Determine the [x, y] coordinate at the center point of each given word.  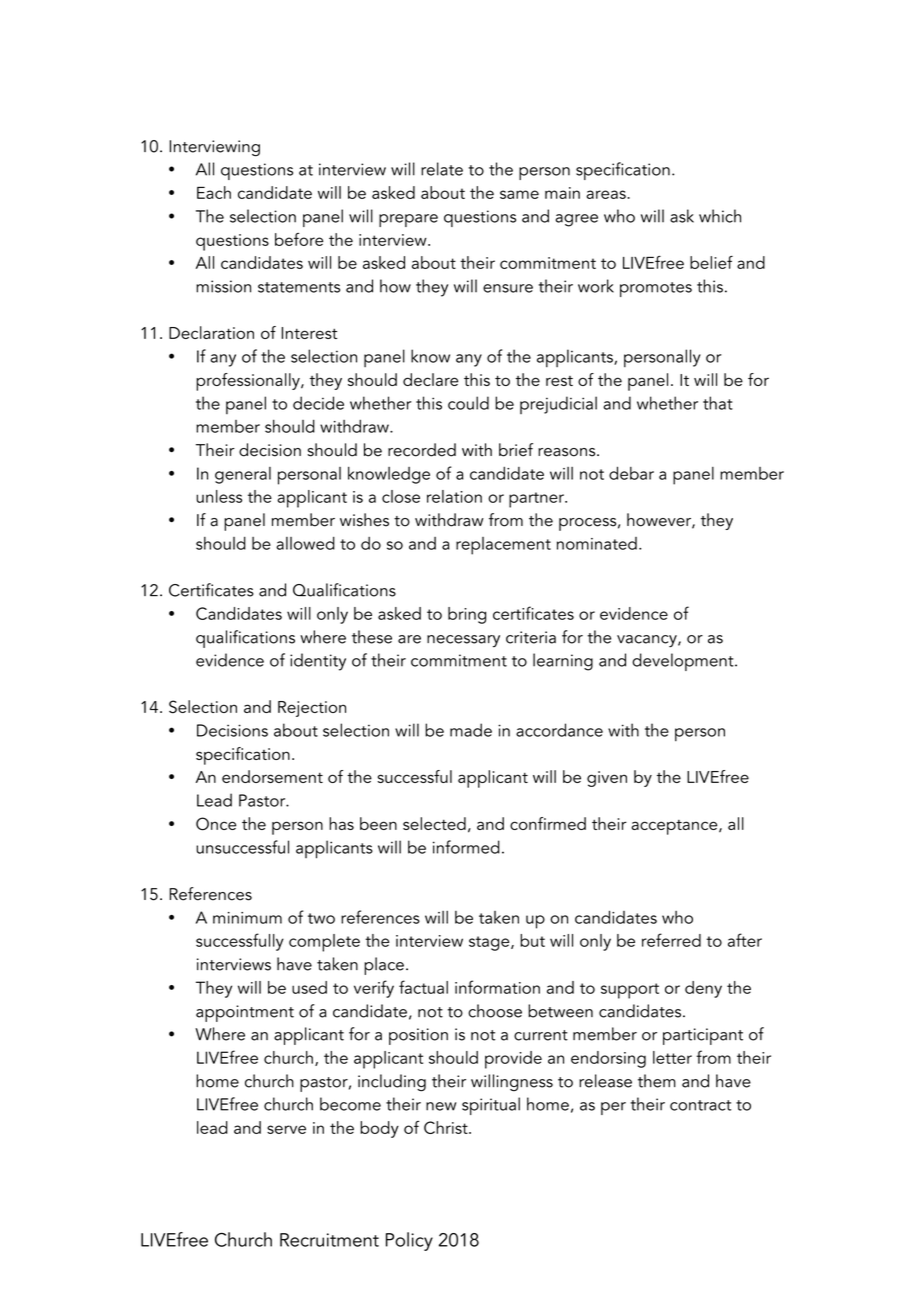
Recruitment [329, 1240]
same [519, 194]
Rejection [312, 709]
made [471, 730]
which [720, 216]
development [684, 662]
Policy [409, 1241]
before [299, 239]
